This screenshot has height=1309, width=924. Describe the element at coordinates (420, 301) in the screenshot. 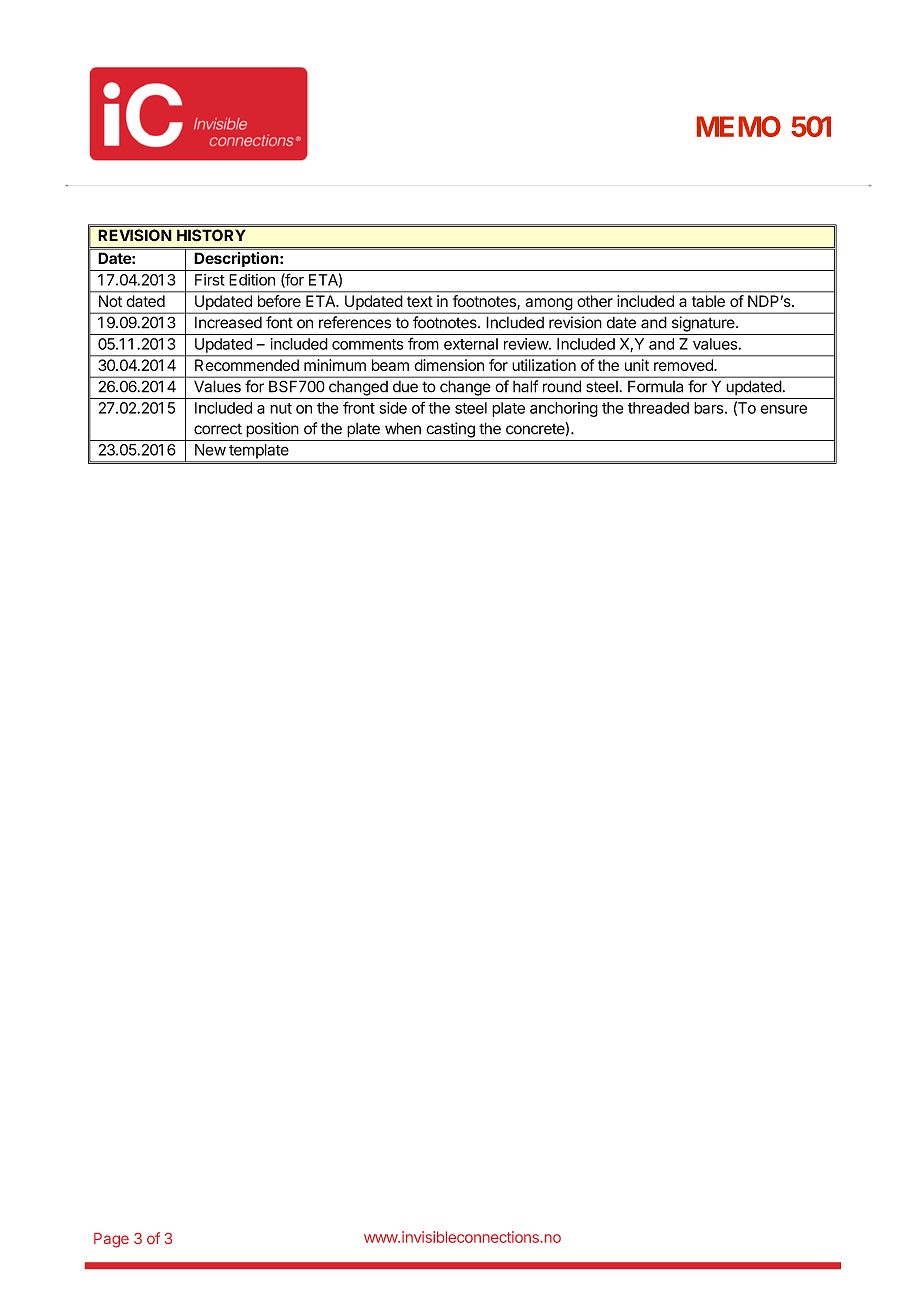

I see `text` at that location.
